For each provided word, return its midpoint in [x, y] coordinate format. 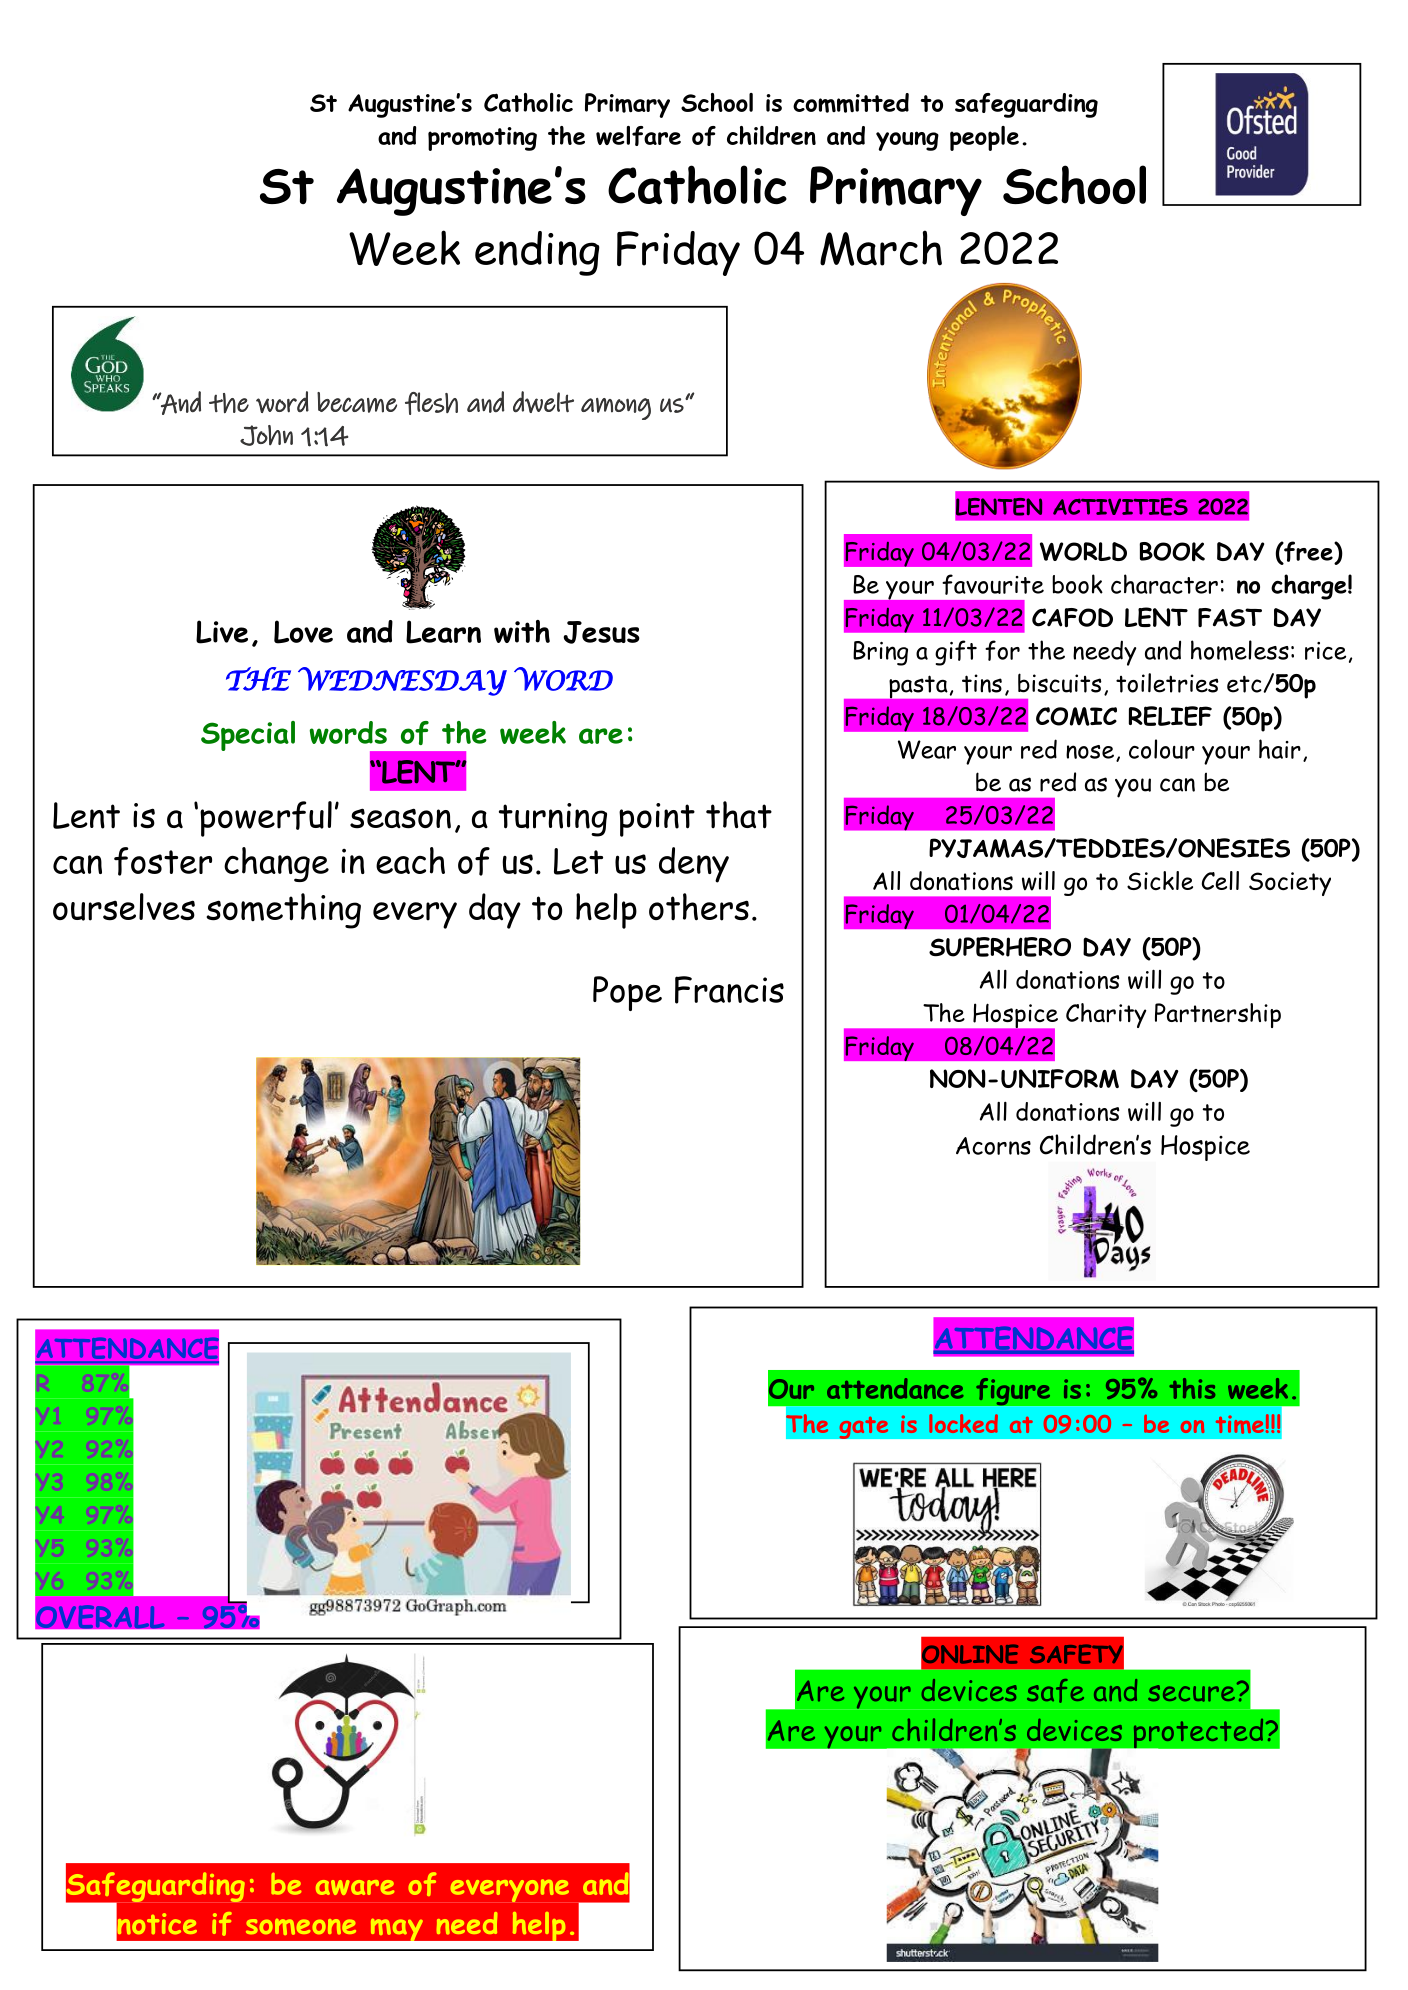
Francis [729, 990]
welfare [638, 136]
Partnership [1218, 1015]
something [283, 911]
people [984, 138]
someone [301, 1927]
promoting [482, 139]
